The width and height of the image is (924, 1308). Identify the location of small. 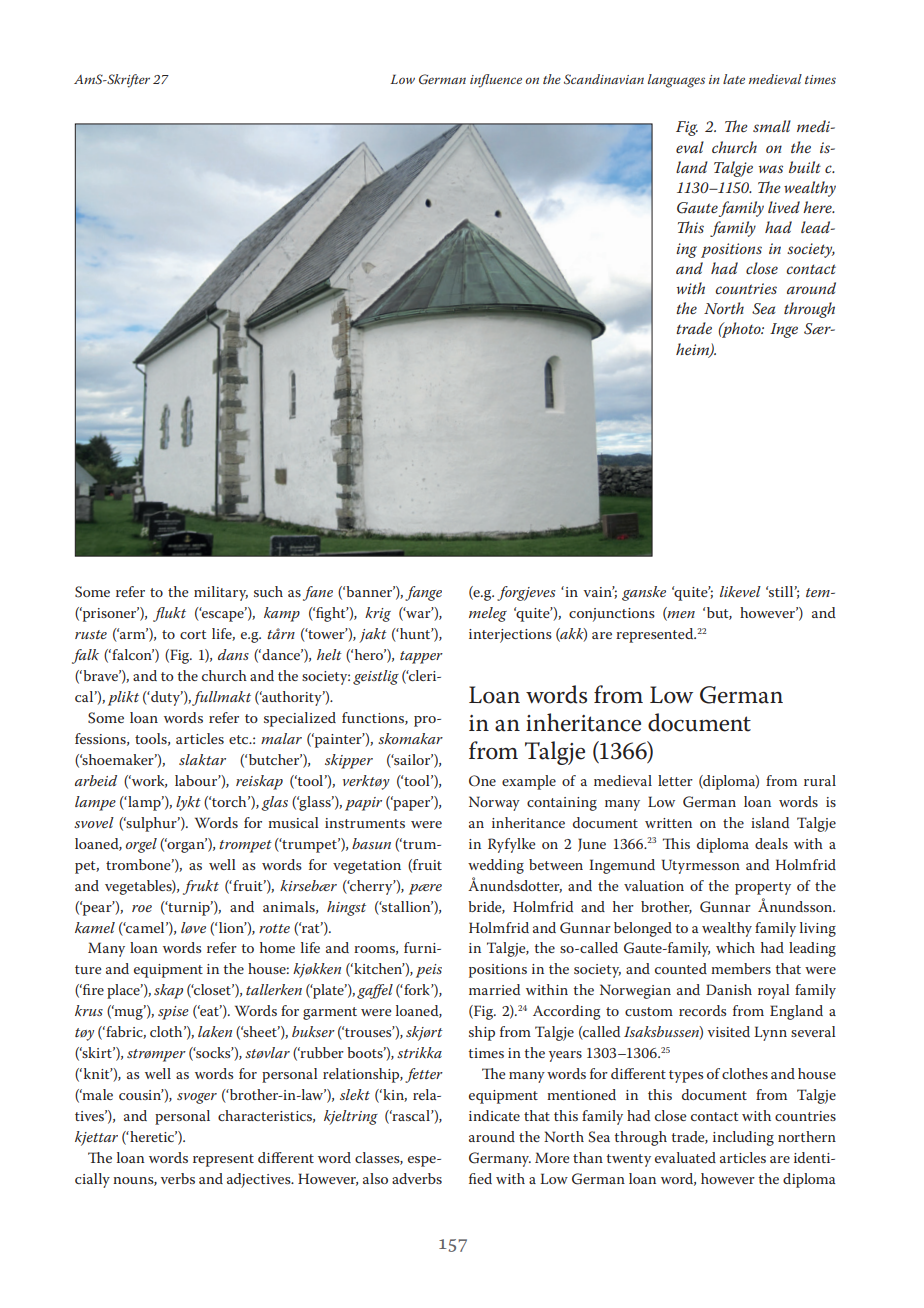
(772, 126).
